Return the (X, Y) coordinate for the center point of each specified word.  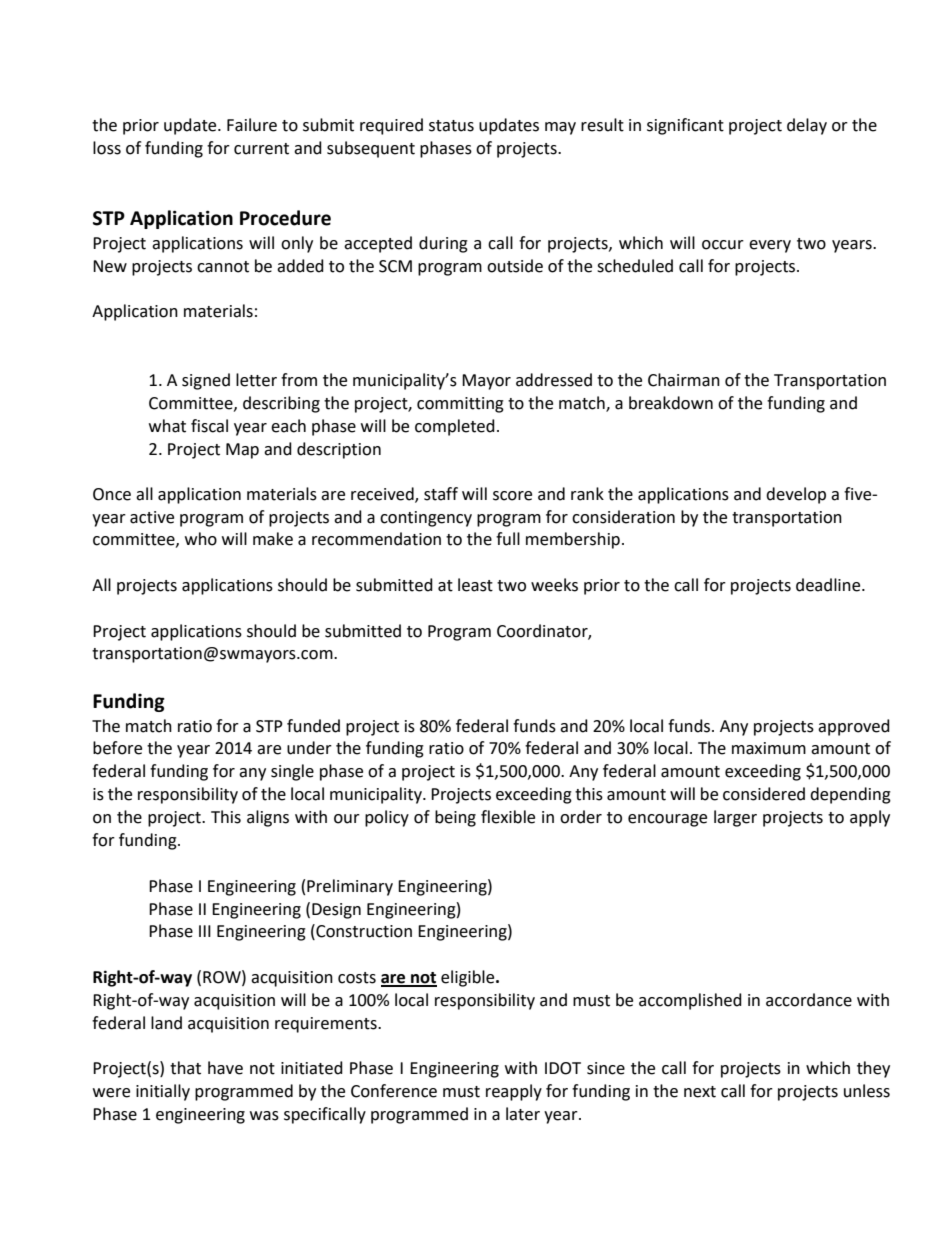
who (201, 539)
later (523, 1114)
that (185, 1068)
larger (735, 818)
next (700, 1092)
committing (460, 405)
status (451, 126)
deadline (829, 585)
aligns (268, 818)
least (475, 585)
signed (206, 381)
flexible (508, 817)
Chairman (684, 380)
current (261, 149)
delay (807, 126)
